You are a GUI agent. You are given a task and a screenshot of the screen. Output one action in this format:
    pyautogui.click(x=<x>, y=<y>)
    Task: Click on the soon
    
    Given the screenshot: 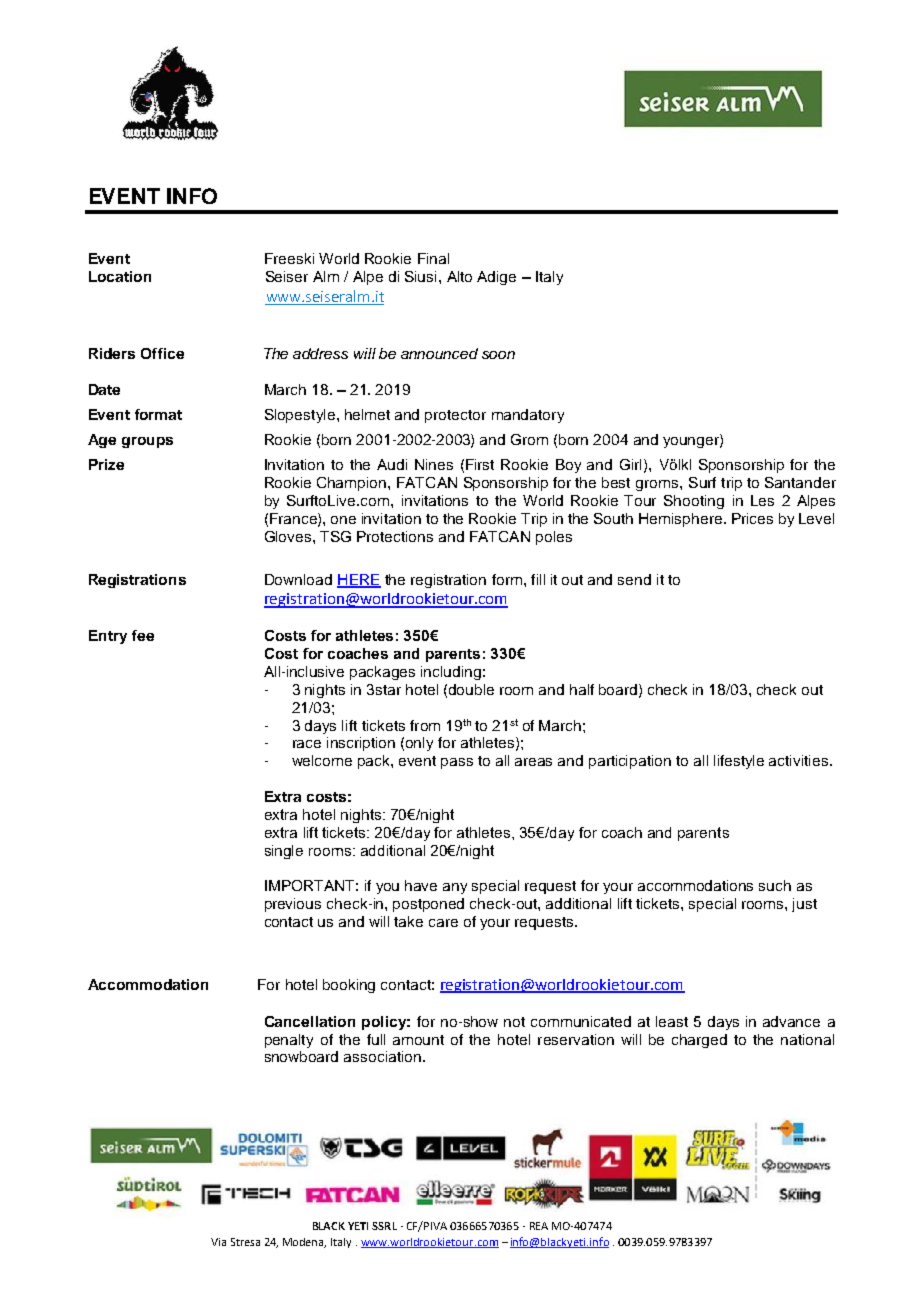 What is the action you would take?
    pyautogui.click(x=498, y=355)
